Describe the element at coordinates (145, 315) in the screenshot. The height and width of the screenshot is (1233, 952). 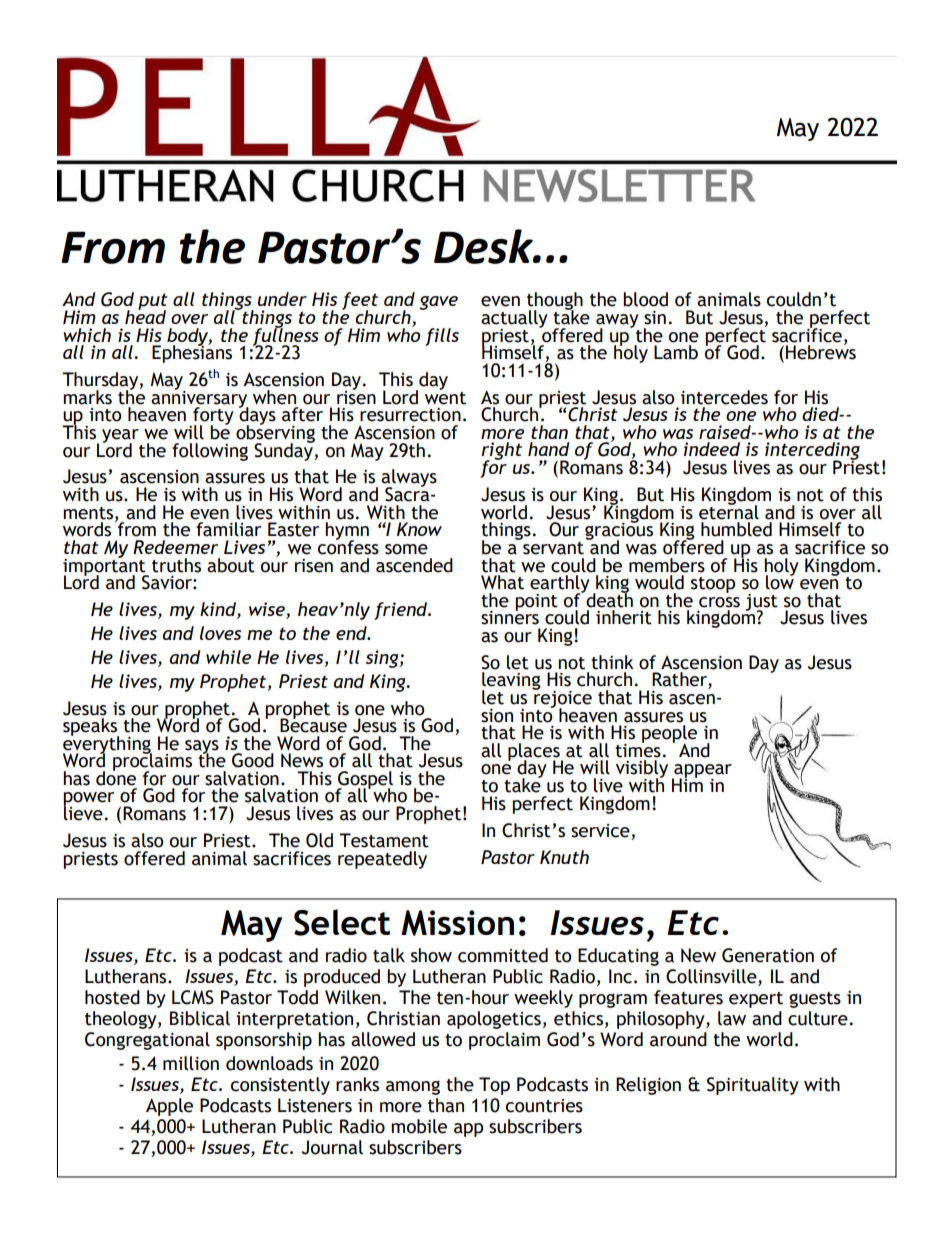
I see `head` at that location.
